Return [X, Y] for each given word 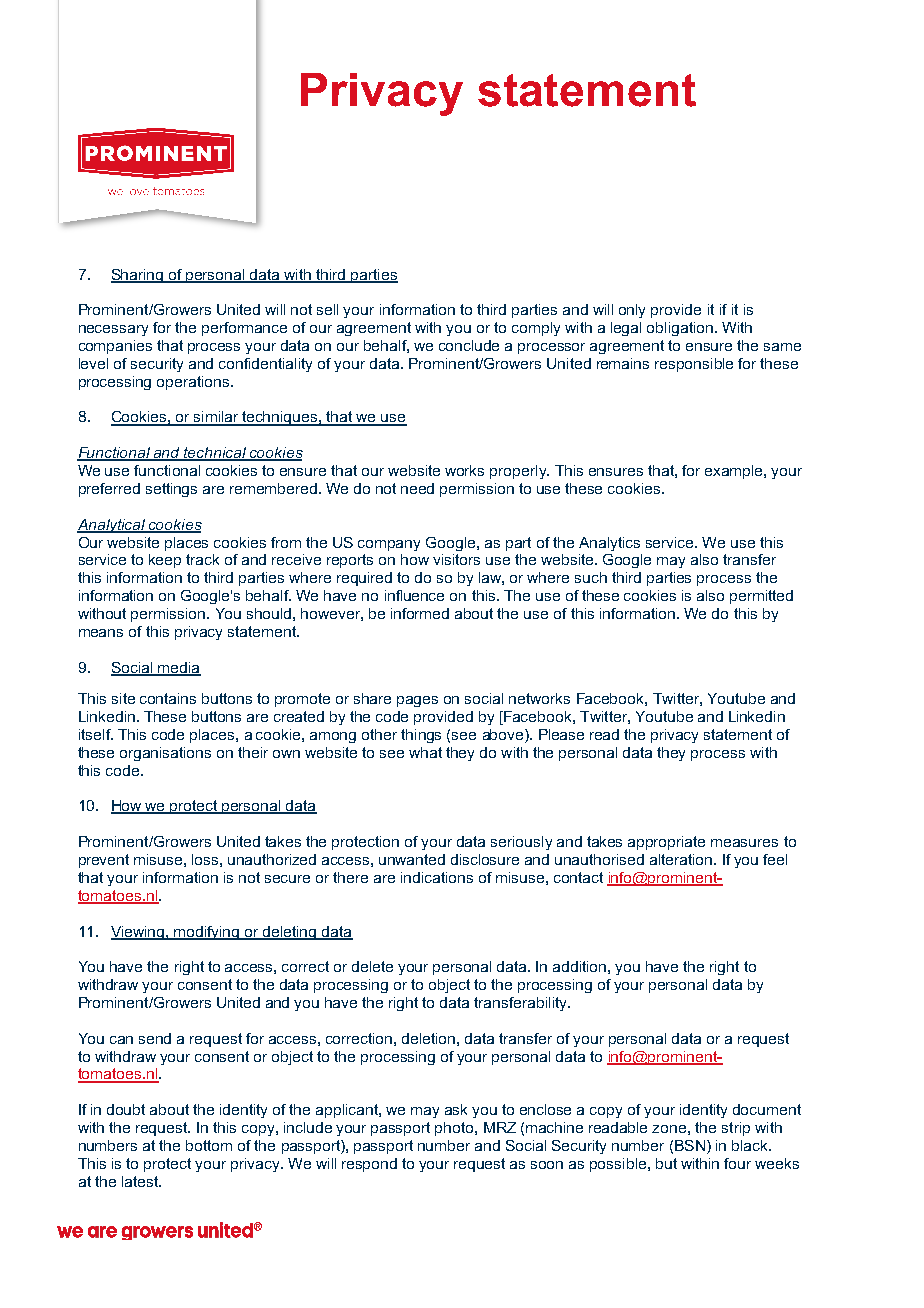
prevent [104, 861]
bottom [209, 1145]
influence [414, 595]
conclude [469, 345]
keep [165, 561]
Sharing [138, 276]
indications [437, 877]
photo [455, 1129]
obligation [680, 329]
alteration [681, 859]
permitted [761, 597]
